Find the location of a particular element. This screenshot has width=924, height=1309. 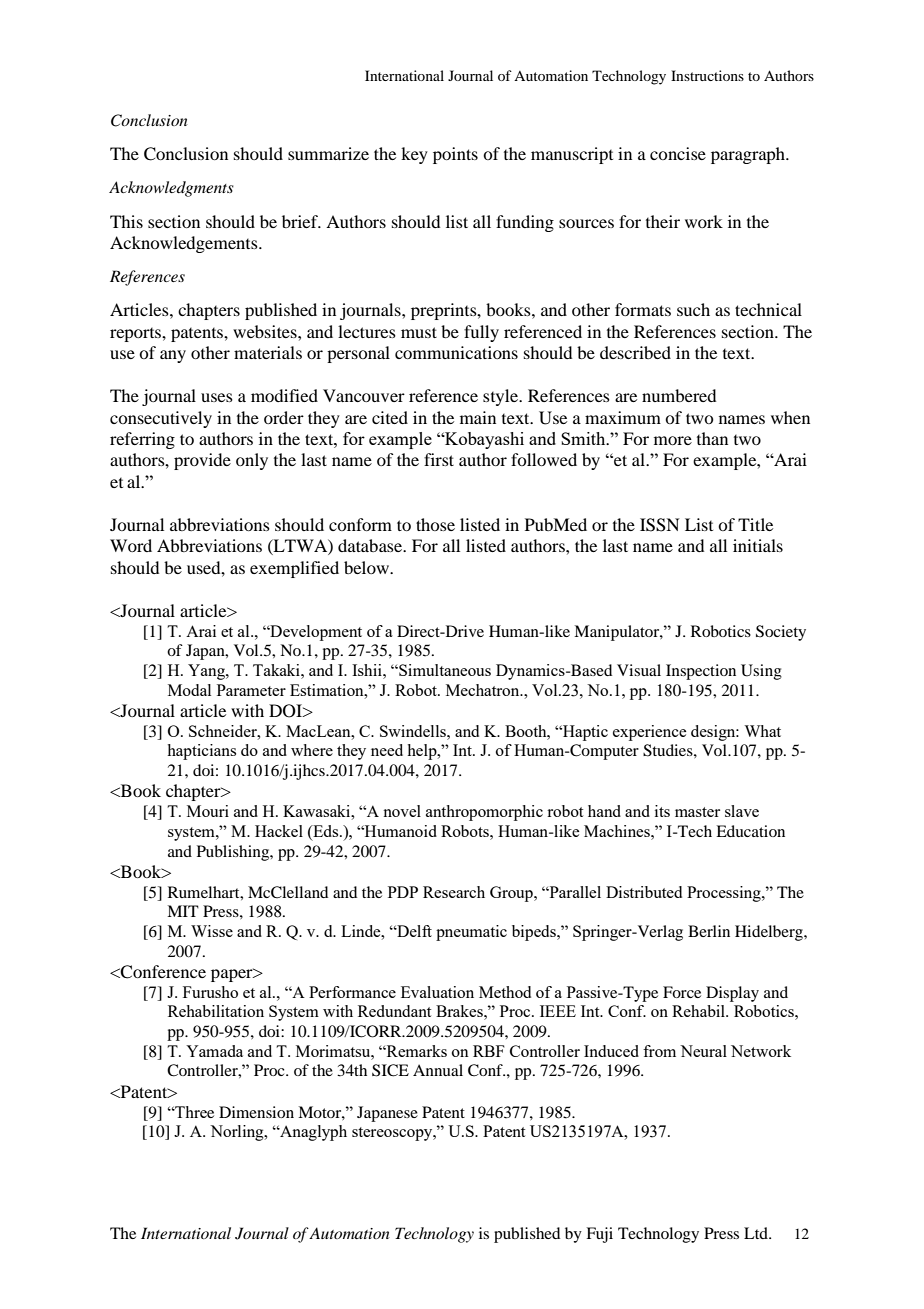

Dimension is located at coordinates (256, 1112).
